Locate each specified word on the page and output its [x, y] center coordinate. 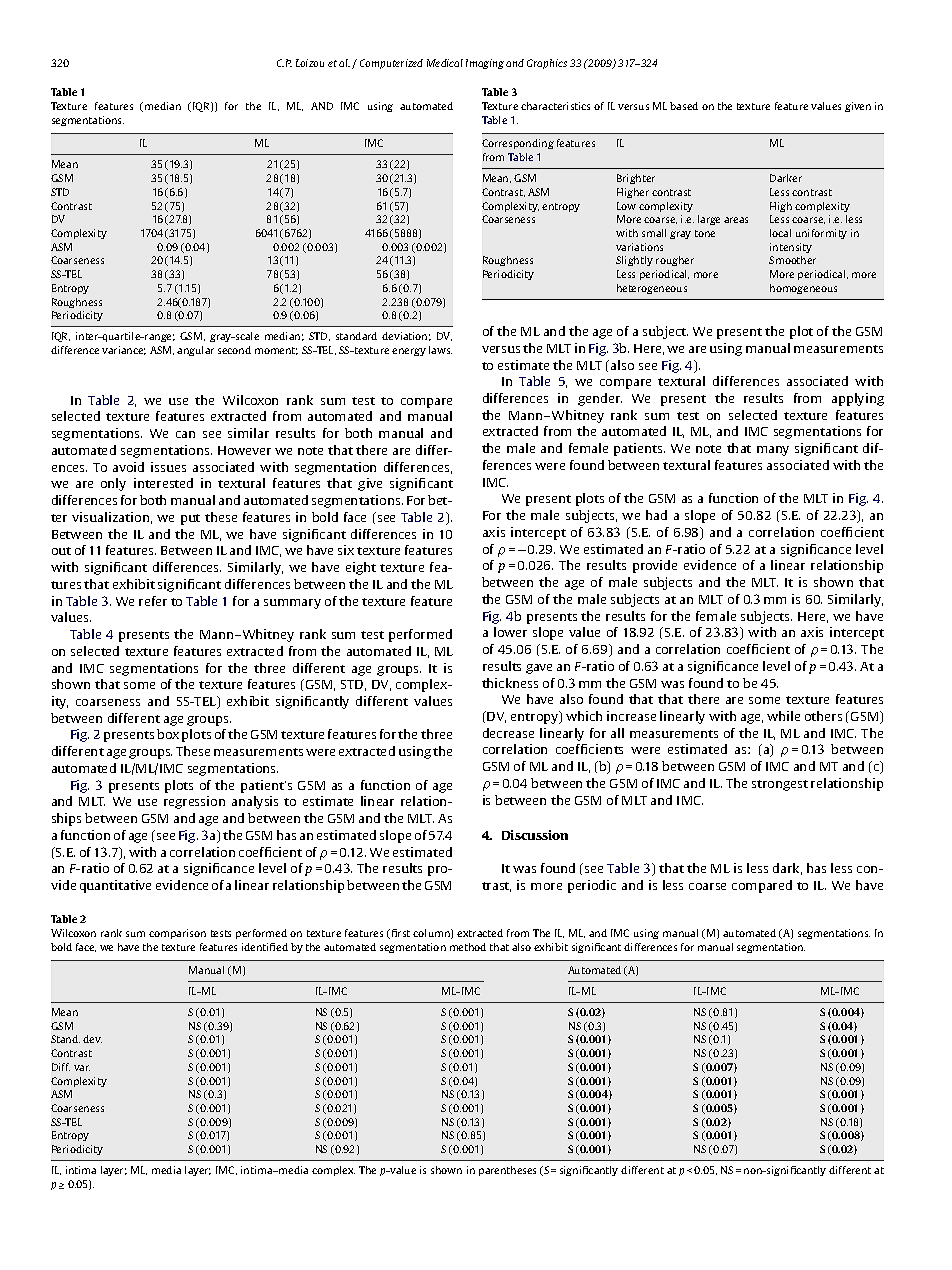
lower [510, 632]
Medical [445, 63]
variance [124, 350]
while [783, 716]
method [468, 947]
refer [153, 601]
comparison [177, 934]
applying [858, 399]
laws [440, 350]
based [684, 106]
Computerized [391, 64]
